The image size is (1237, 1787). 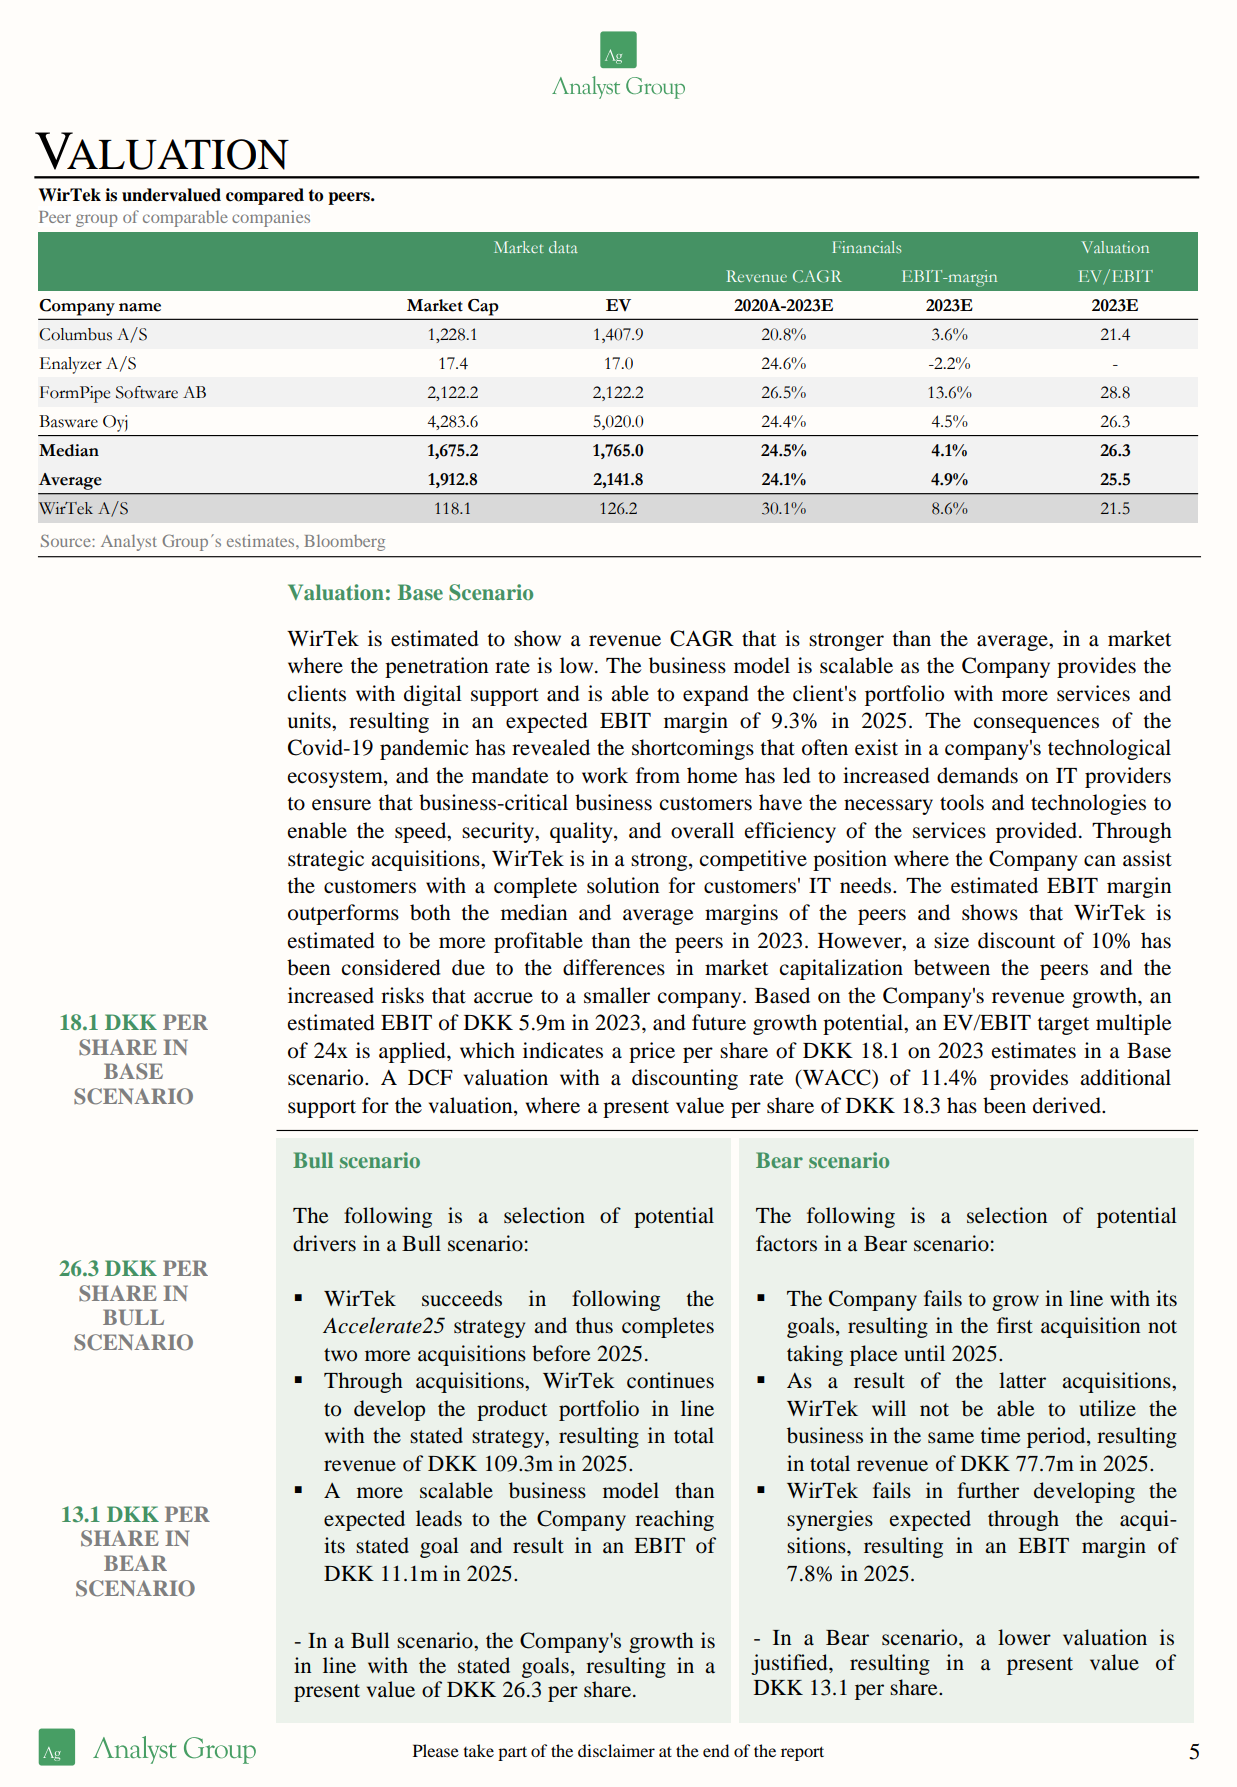 What do you see at coordinates (436, 1750) in the screenshot?
I see `Please` at bounding box center [436, 1750].
